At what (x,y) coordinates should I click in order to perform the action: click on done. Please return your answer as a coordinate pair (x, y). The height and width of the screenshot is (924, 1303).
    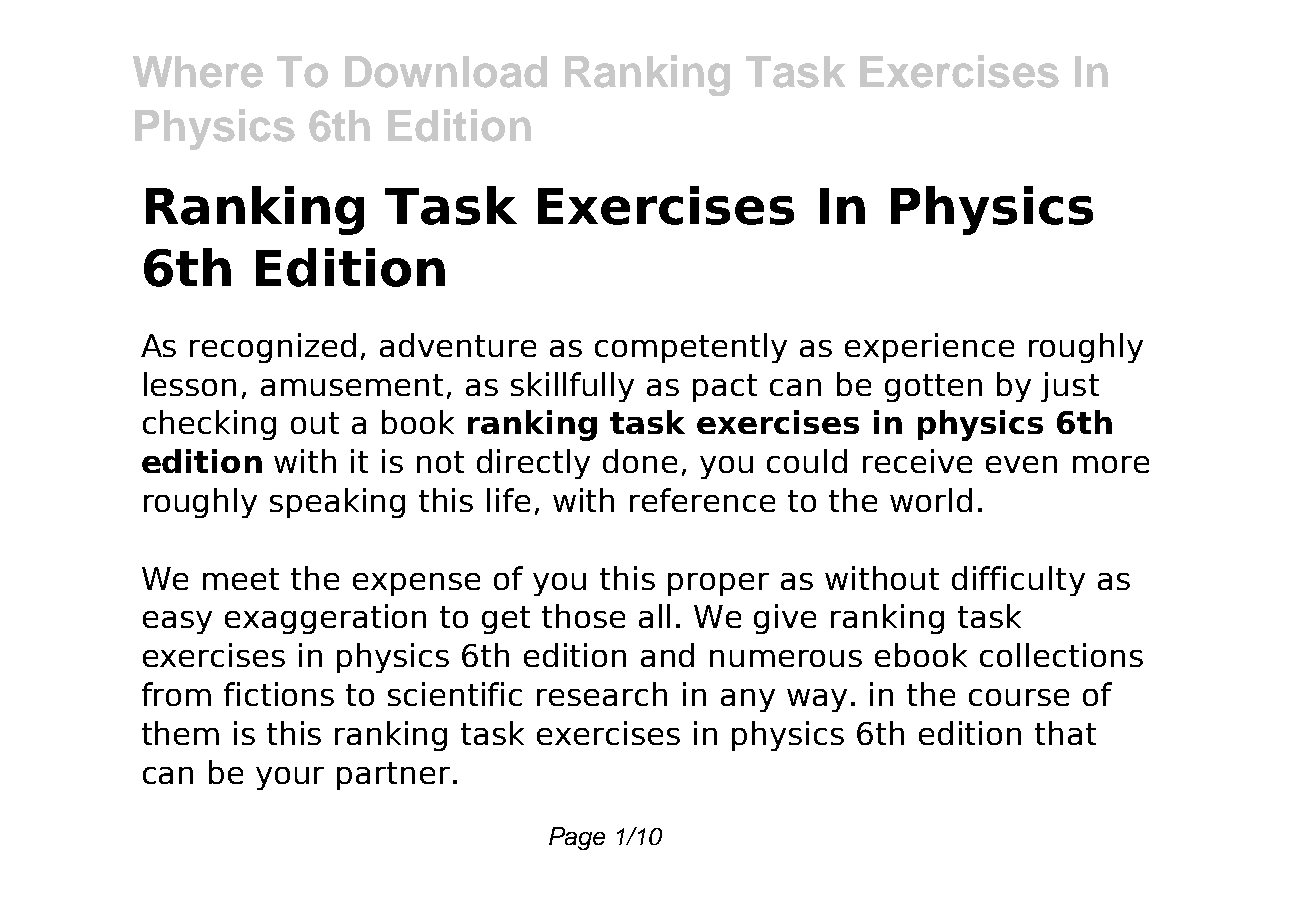
    Looking at the image, I should click on (640, 461).
